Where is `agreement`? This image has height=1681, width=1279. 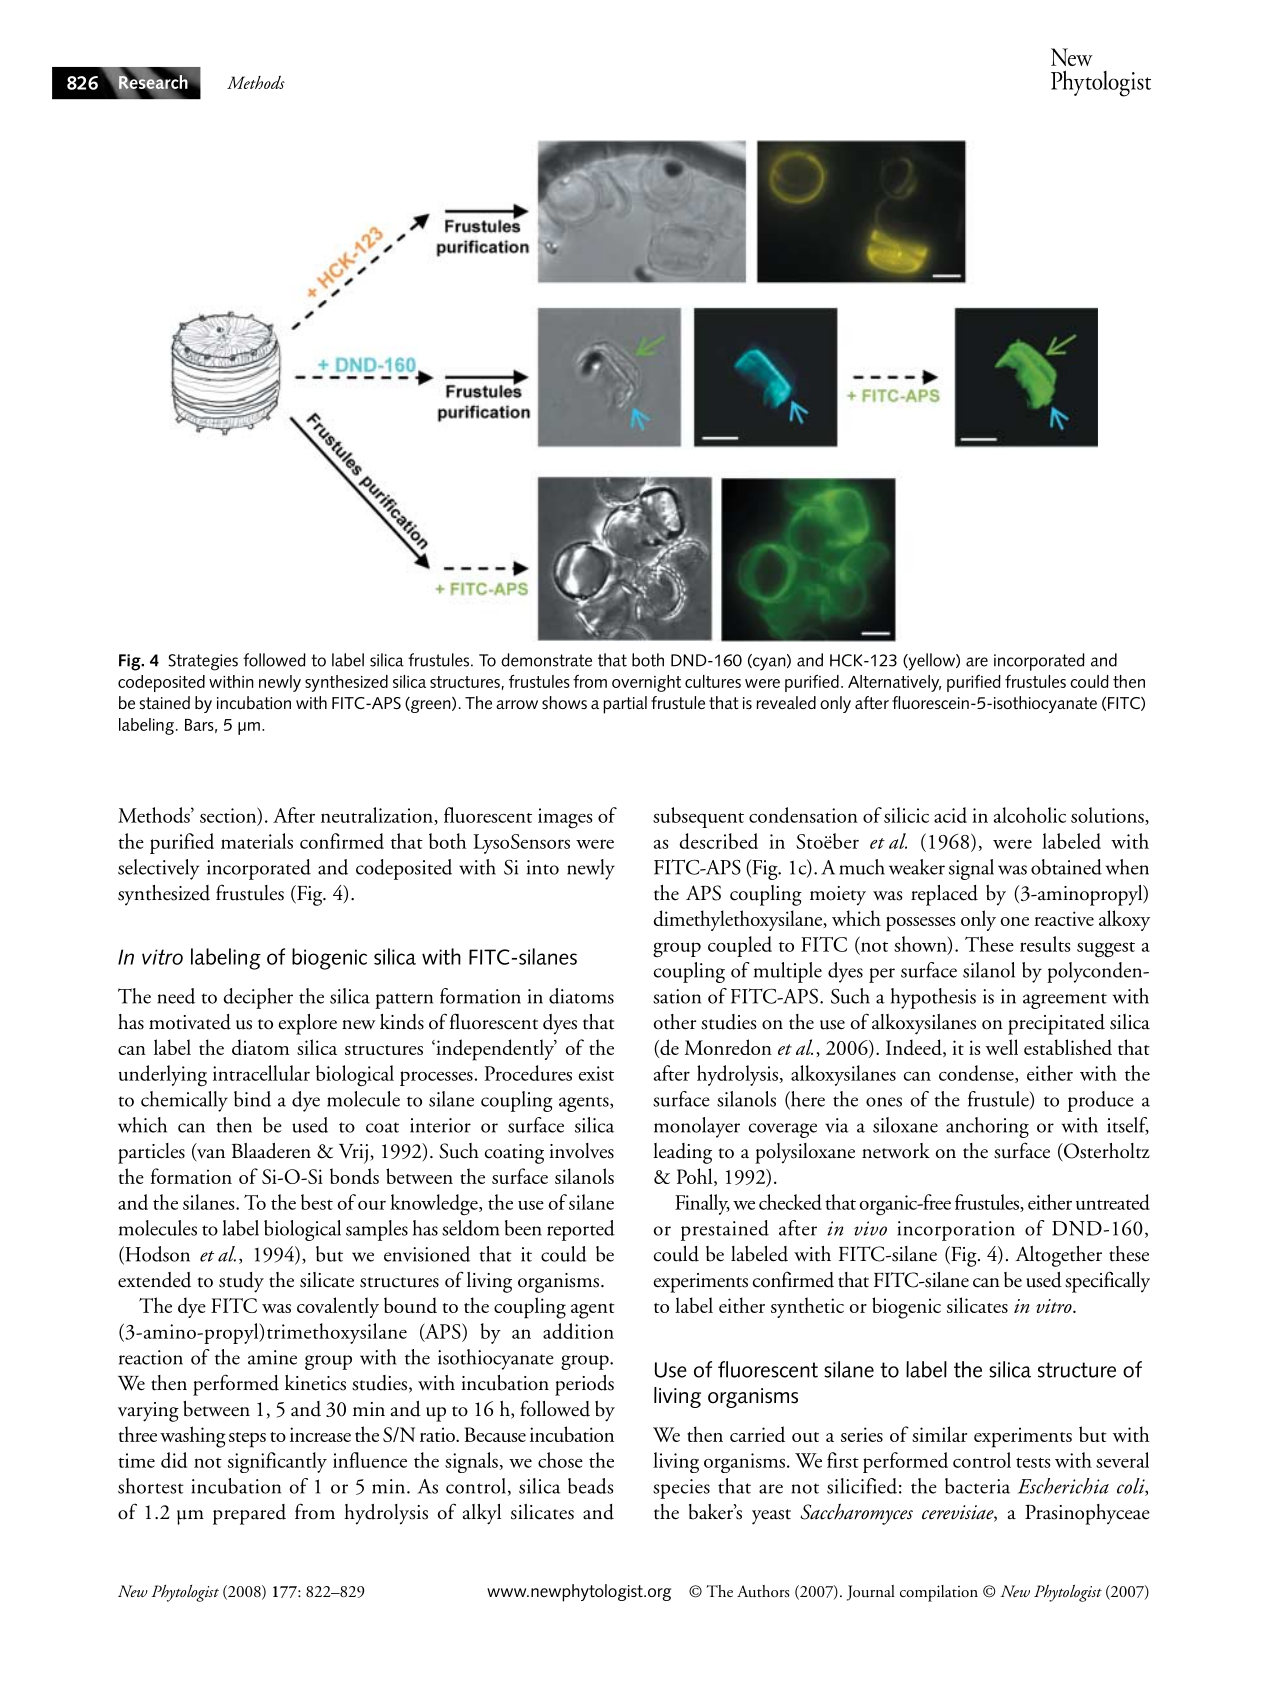
agreement is located at coordinates (1065, 1001).
